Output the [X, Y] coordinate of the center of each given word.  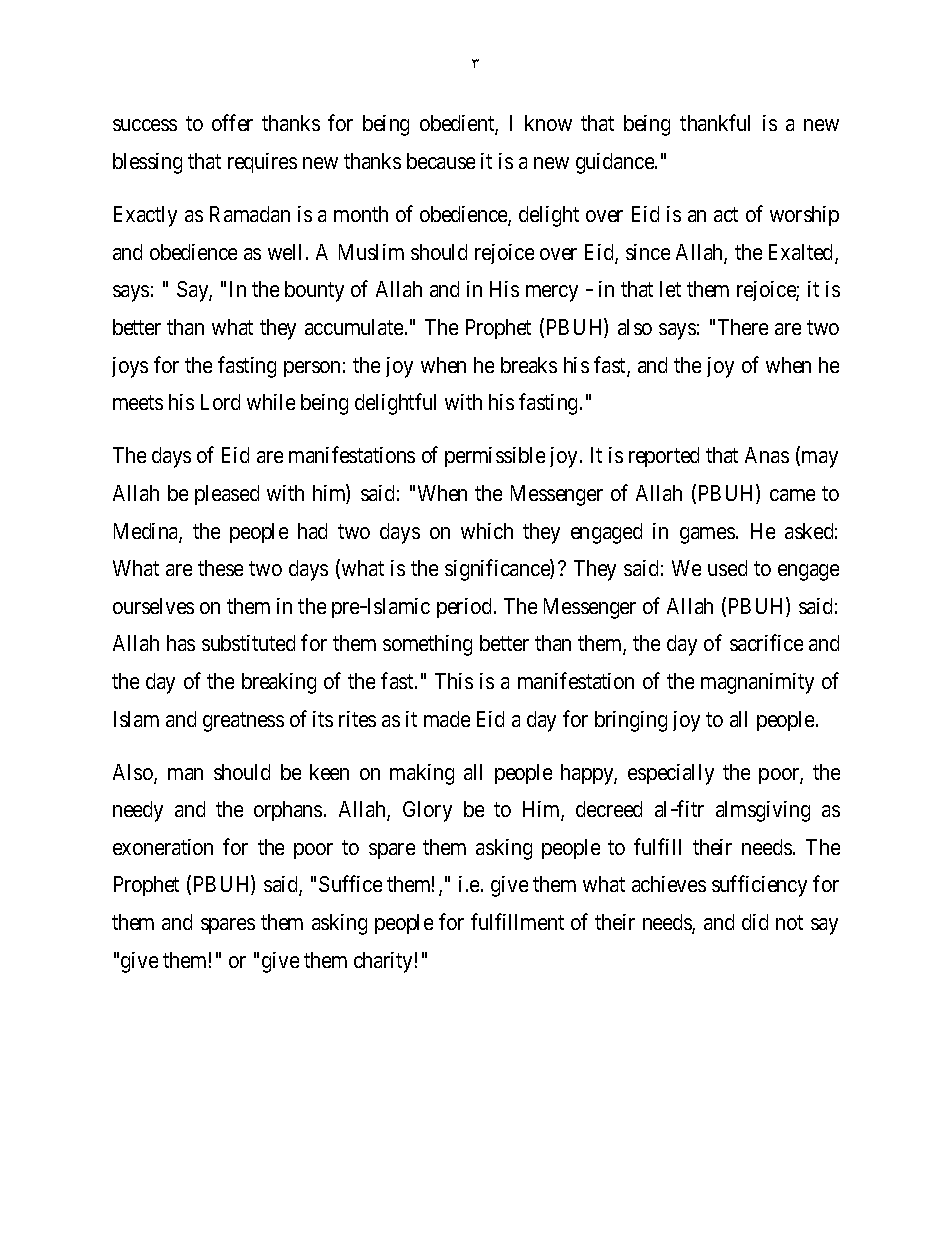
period [464, 608]
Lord [220, 402]
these [220, 568]
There [743, 327]
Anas [767, 455]
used [727, 568]
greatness [243, 722]
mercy [552, 293]
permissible [495, 457]
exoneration [163, 847]
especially [671, 774]
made [447, 719]
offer [232, 122]
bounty [314, 291]
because [441, 161]
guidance [616, 163]
